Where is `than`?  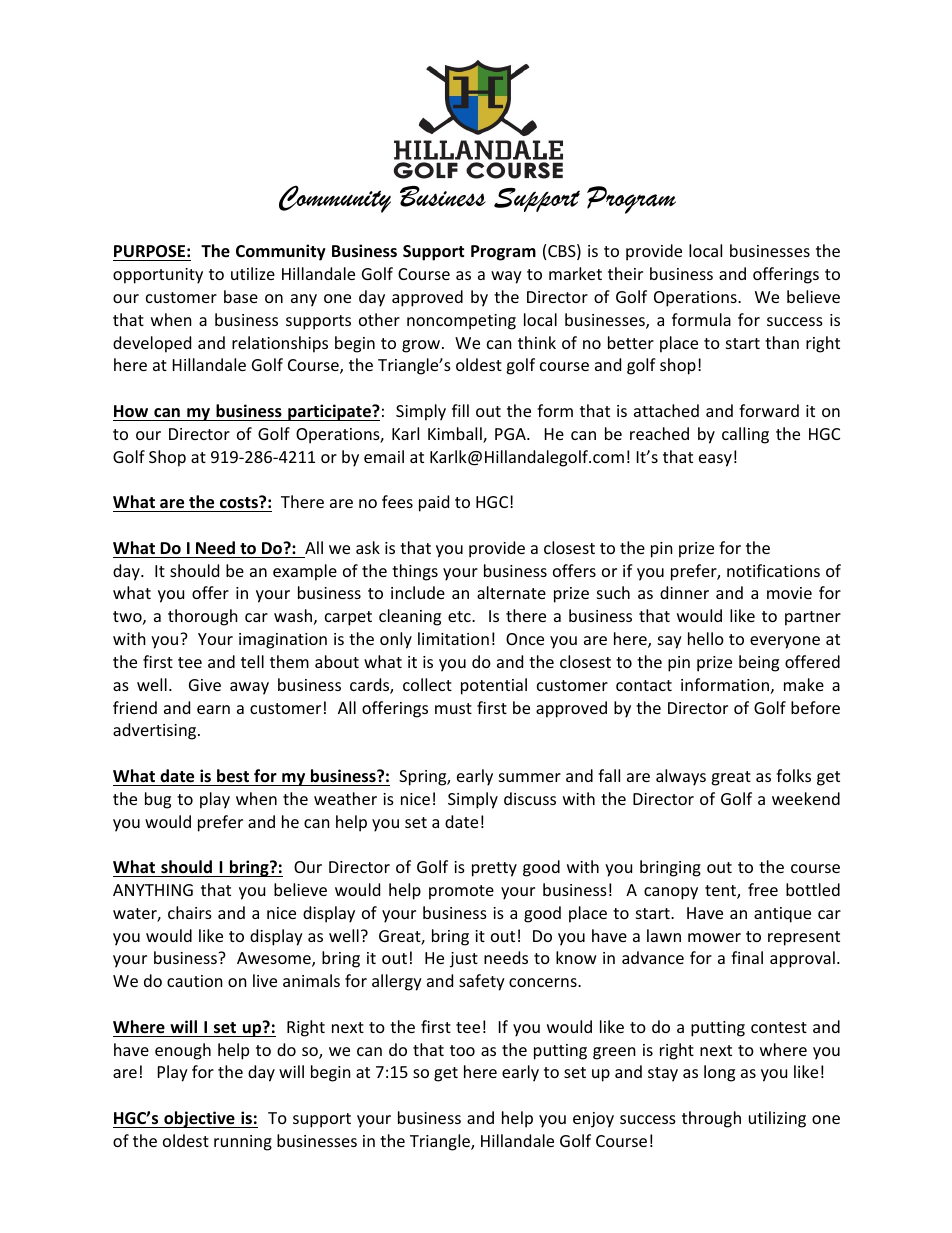
than is located at coordinates (782, 342).
